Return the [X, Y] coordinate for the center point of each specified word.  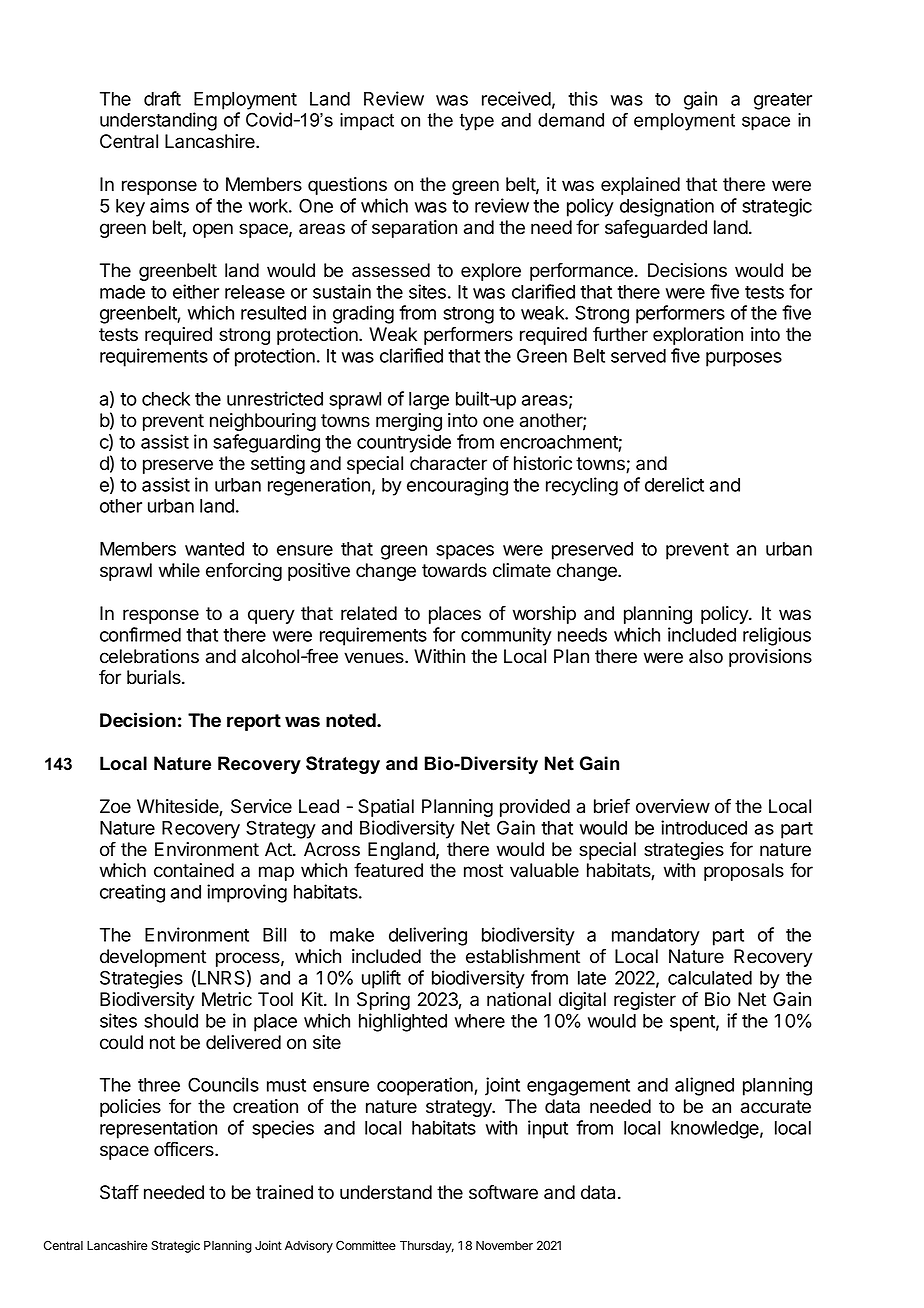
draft [162, 98]
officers [185, 1149]
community [506, 636]
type [476, 122]
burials [155, 677]
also [706, 656]
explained [640, 186]
